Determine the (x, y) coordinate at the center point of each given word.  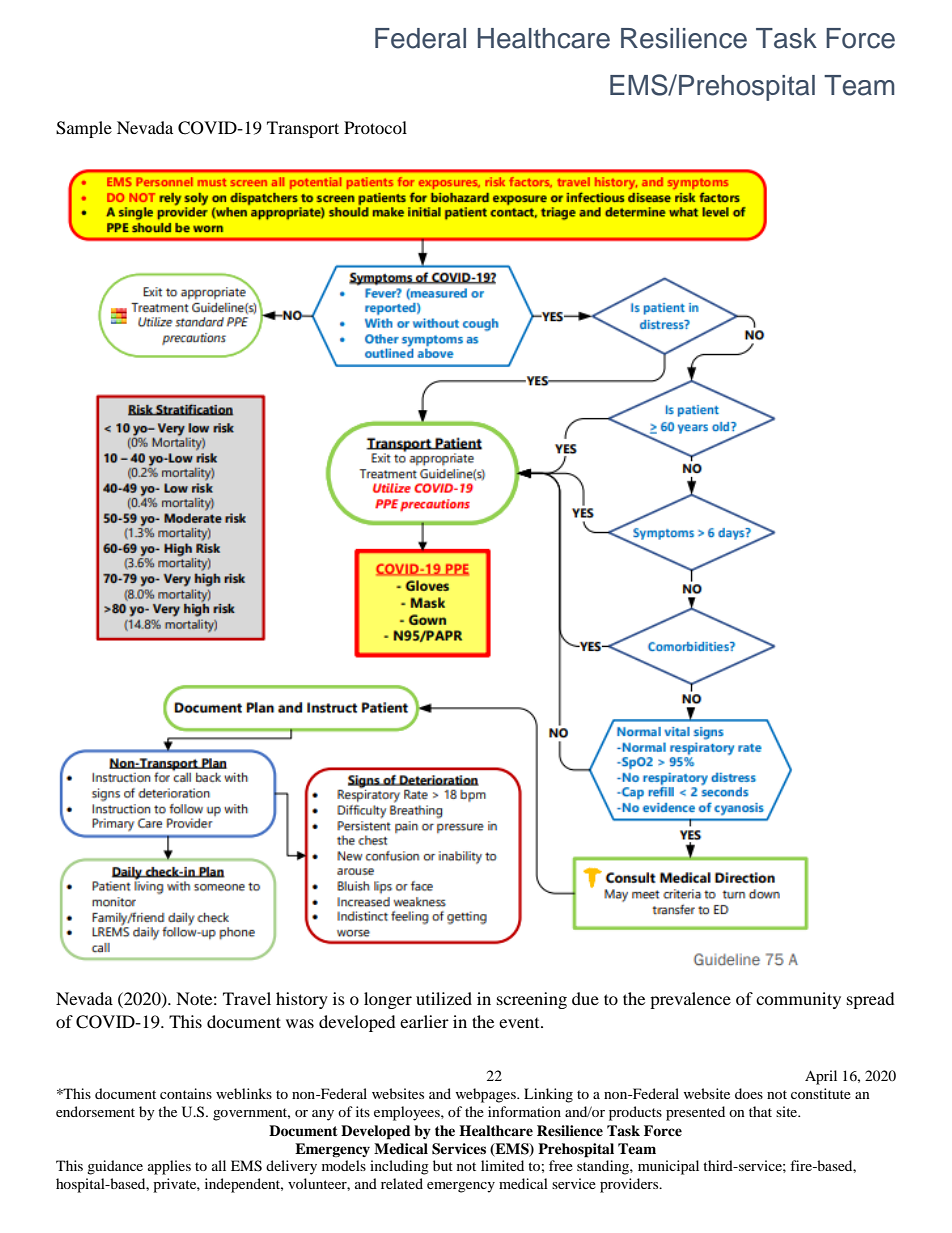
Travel (247, 998)
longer (388, 1000)
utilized (444, 998)
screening (532, 1000)
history (302, 1000)
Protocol (375, 127)
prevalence (690, 1000)
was (300, 1023)
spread (871, 1000)
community (798, 1000)
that (760, 1111)
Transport (303, 129)
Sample (84, 129)
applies (169, 1167)
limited (502, 1165)
